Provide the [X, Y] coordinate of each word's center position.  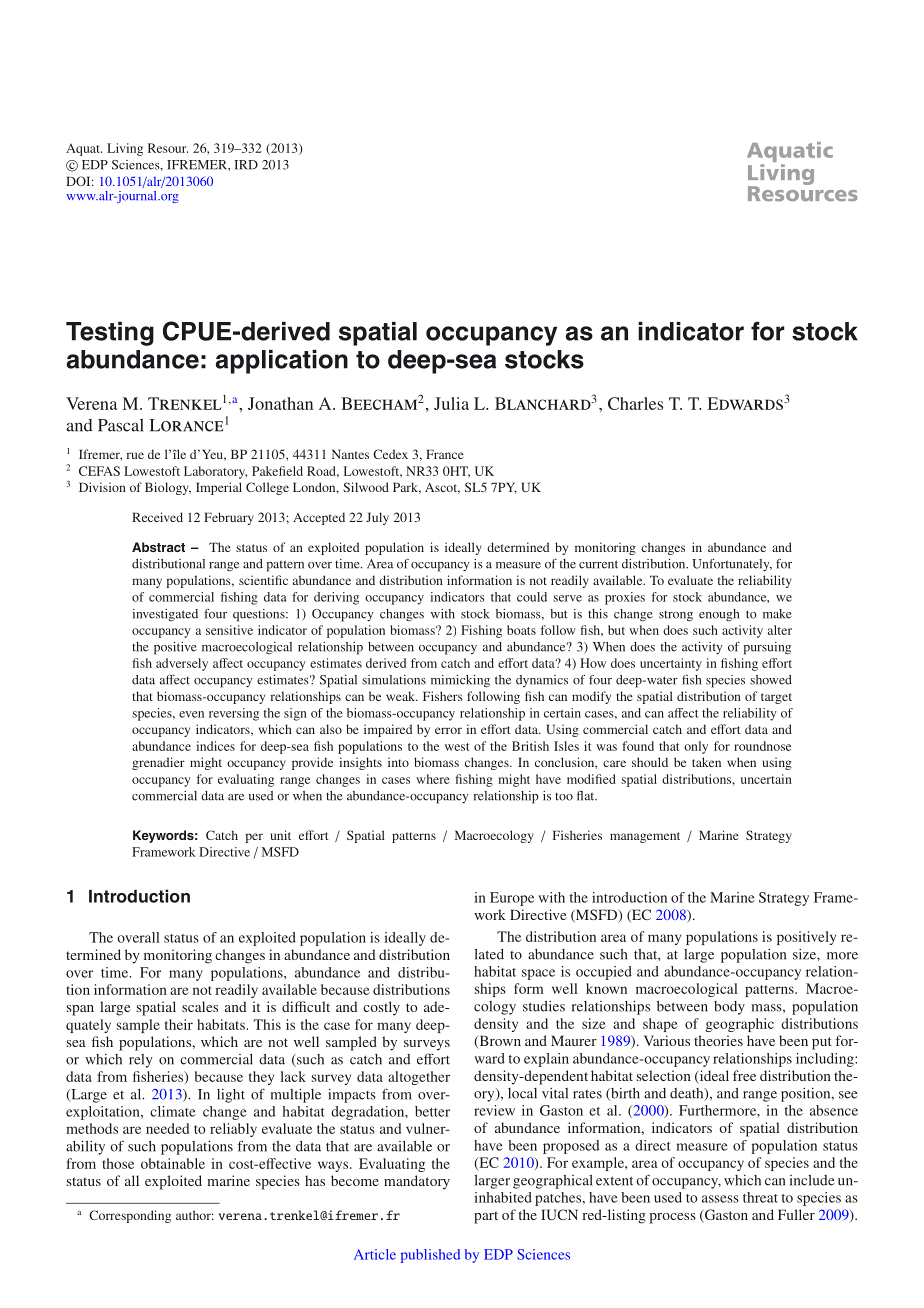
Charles [635, 403]
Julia [451, 403]
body [729, 1008]
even [191, 714]
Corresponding [130, 1216]
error [448, 730]
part [486, 1217]
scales [200, 1006]
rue [135, 455]
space [538, 974]
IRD [246, 165]
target [776, 698]
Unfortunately [732, 565]
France [445, 454]
